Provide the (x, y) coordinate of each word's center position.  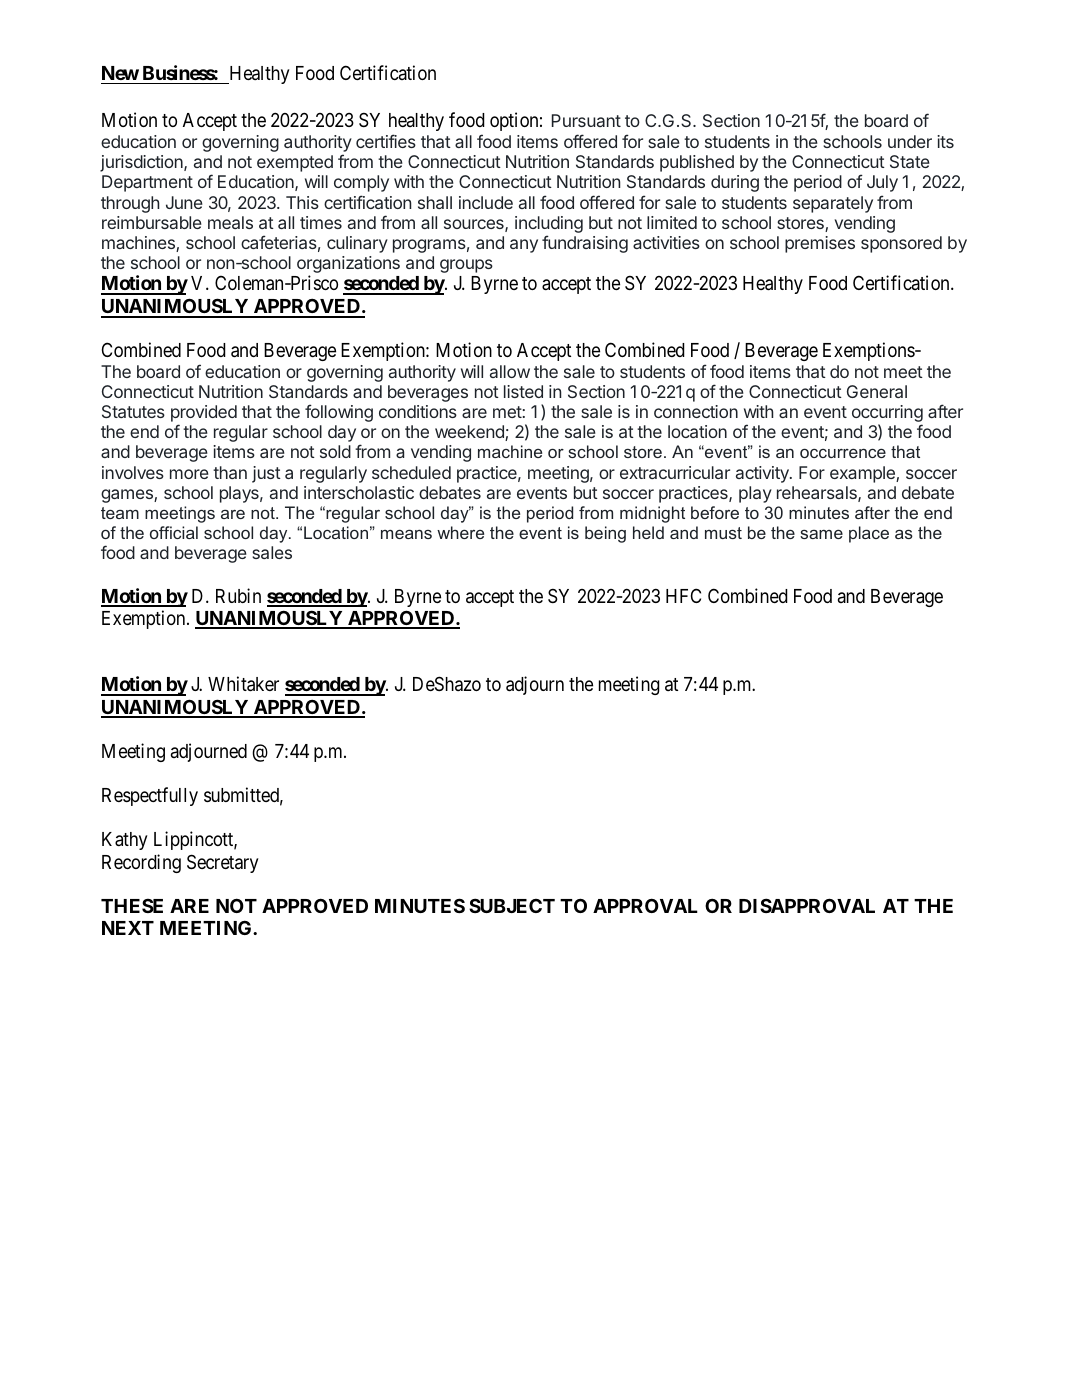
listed (523, 391)
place (869, 534)
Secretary (223, 863)
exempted (295, 163)
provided (204, 415)
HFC (683, 595)
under (910, 141)
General (877, 391)
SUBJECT (512, 905)
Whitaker (243, 684)
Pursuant (586, 120)
